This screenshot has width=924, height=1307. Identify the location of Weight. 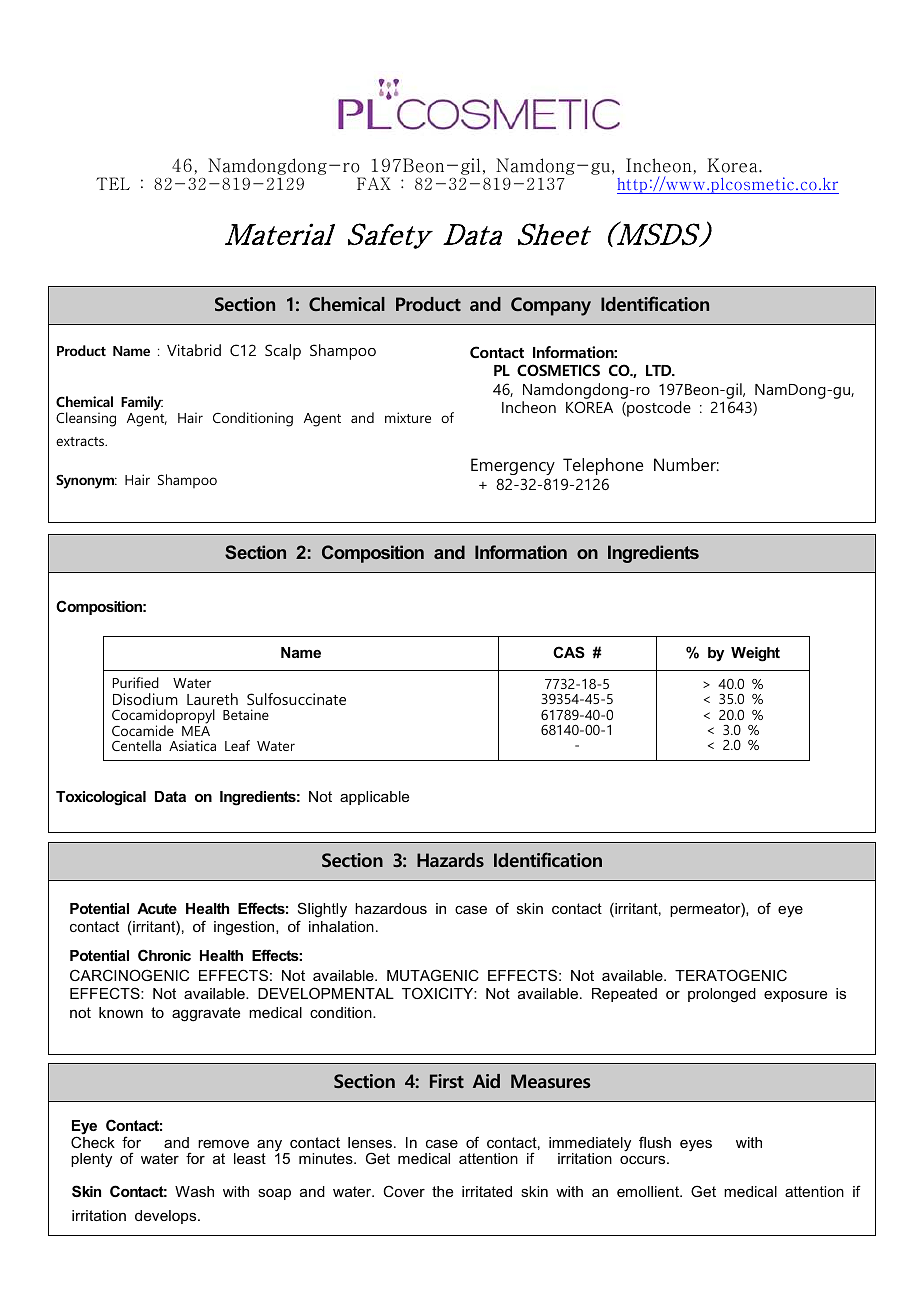
(755, 654).
